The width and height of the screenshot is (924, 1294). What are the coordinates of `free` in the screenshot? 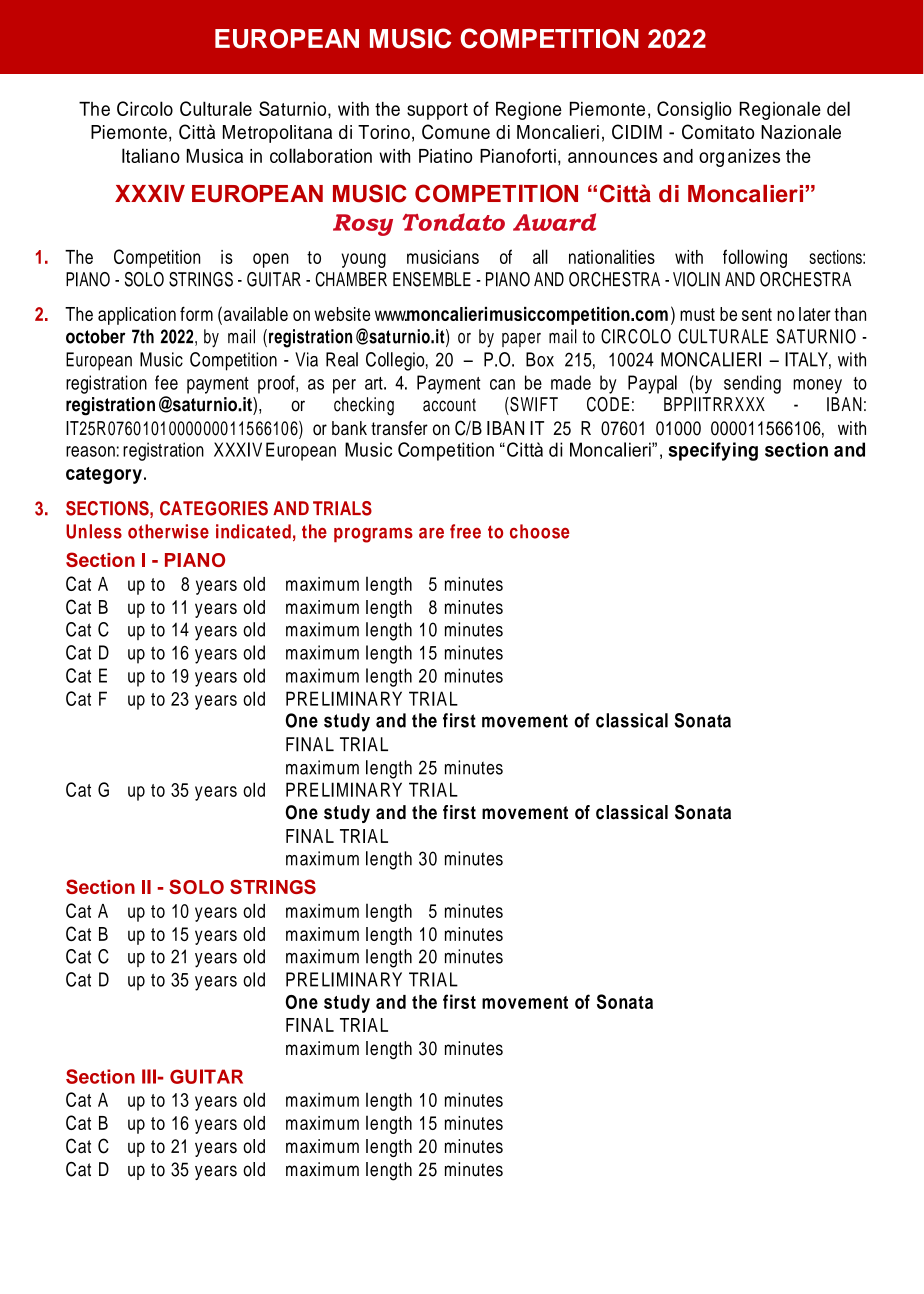 It's located at (465, 531).
